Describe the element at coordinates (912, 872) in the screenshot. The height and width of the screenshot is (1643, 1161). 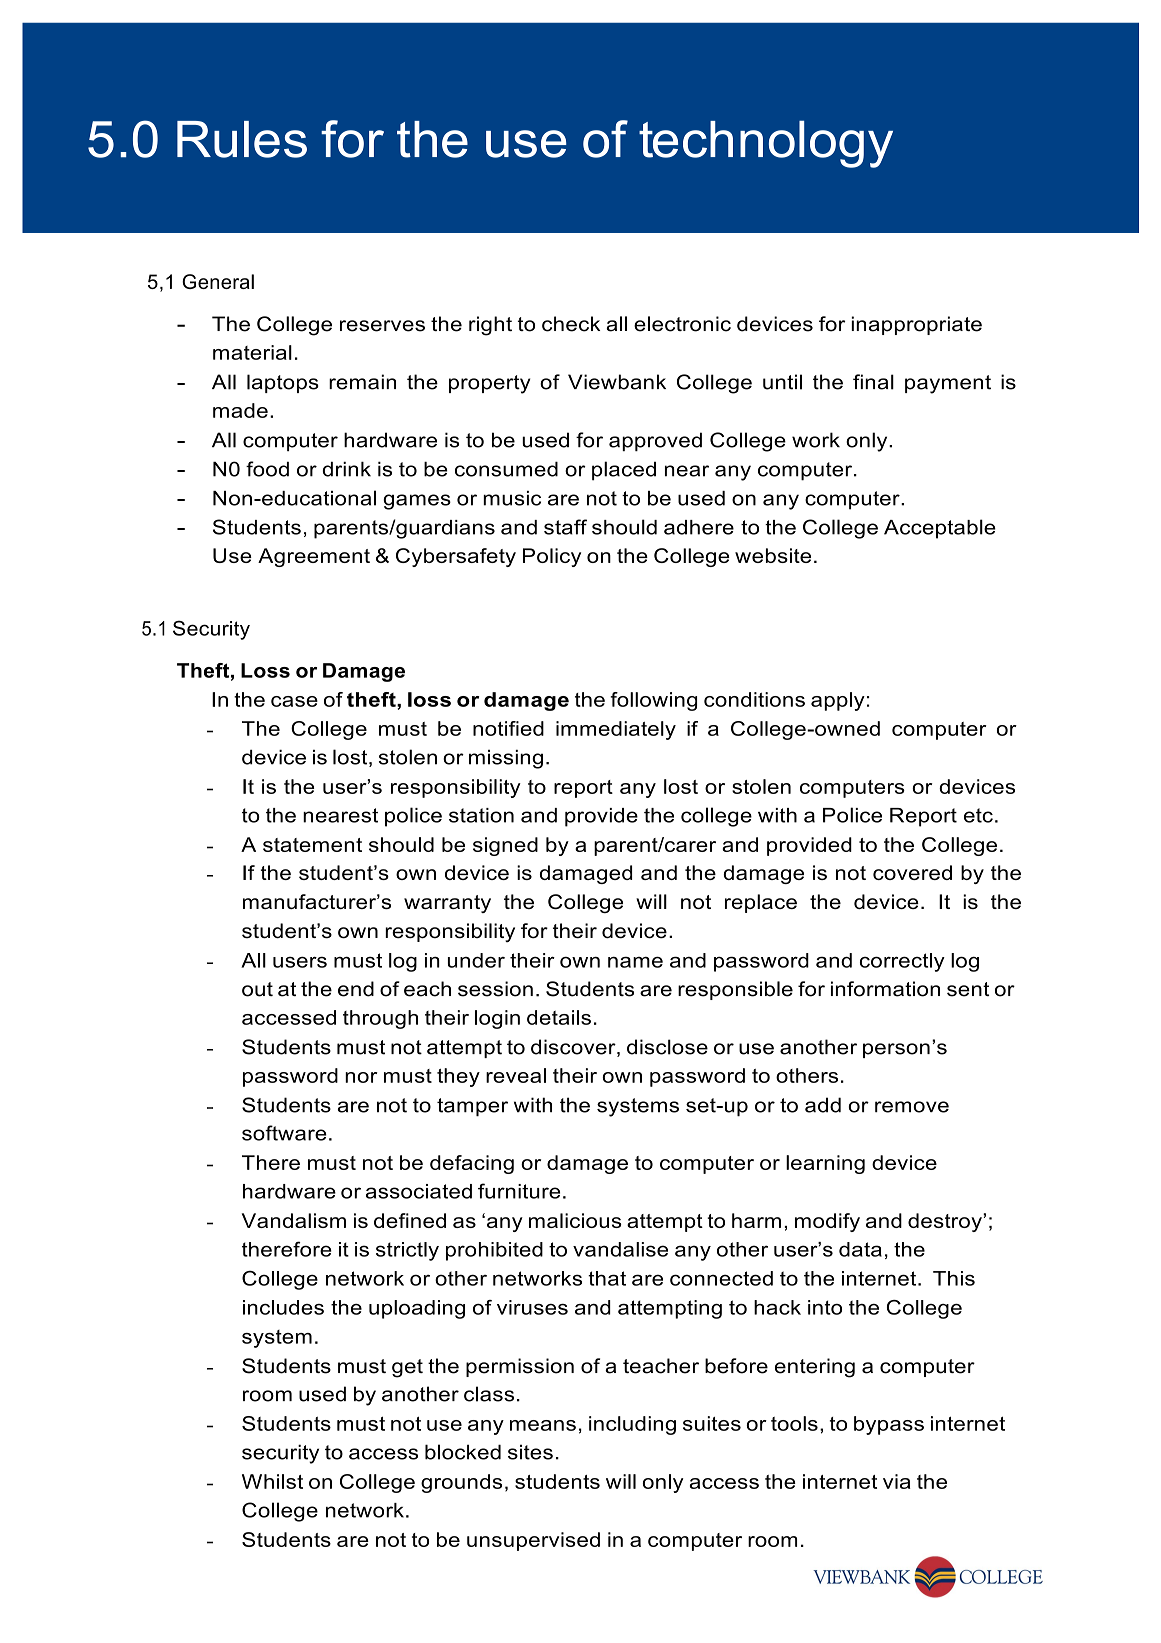
I see `covered` at that location.
